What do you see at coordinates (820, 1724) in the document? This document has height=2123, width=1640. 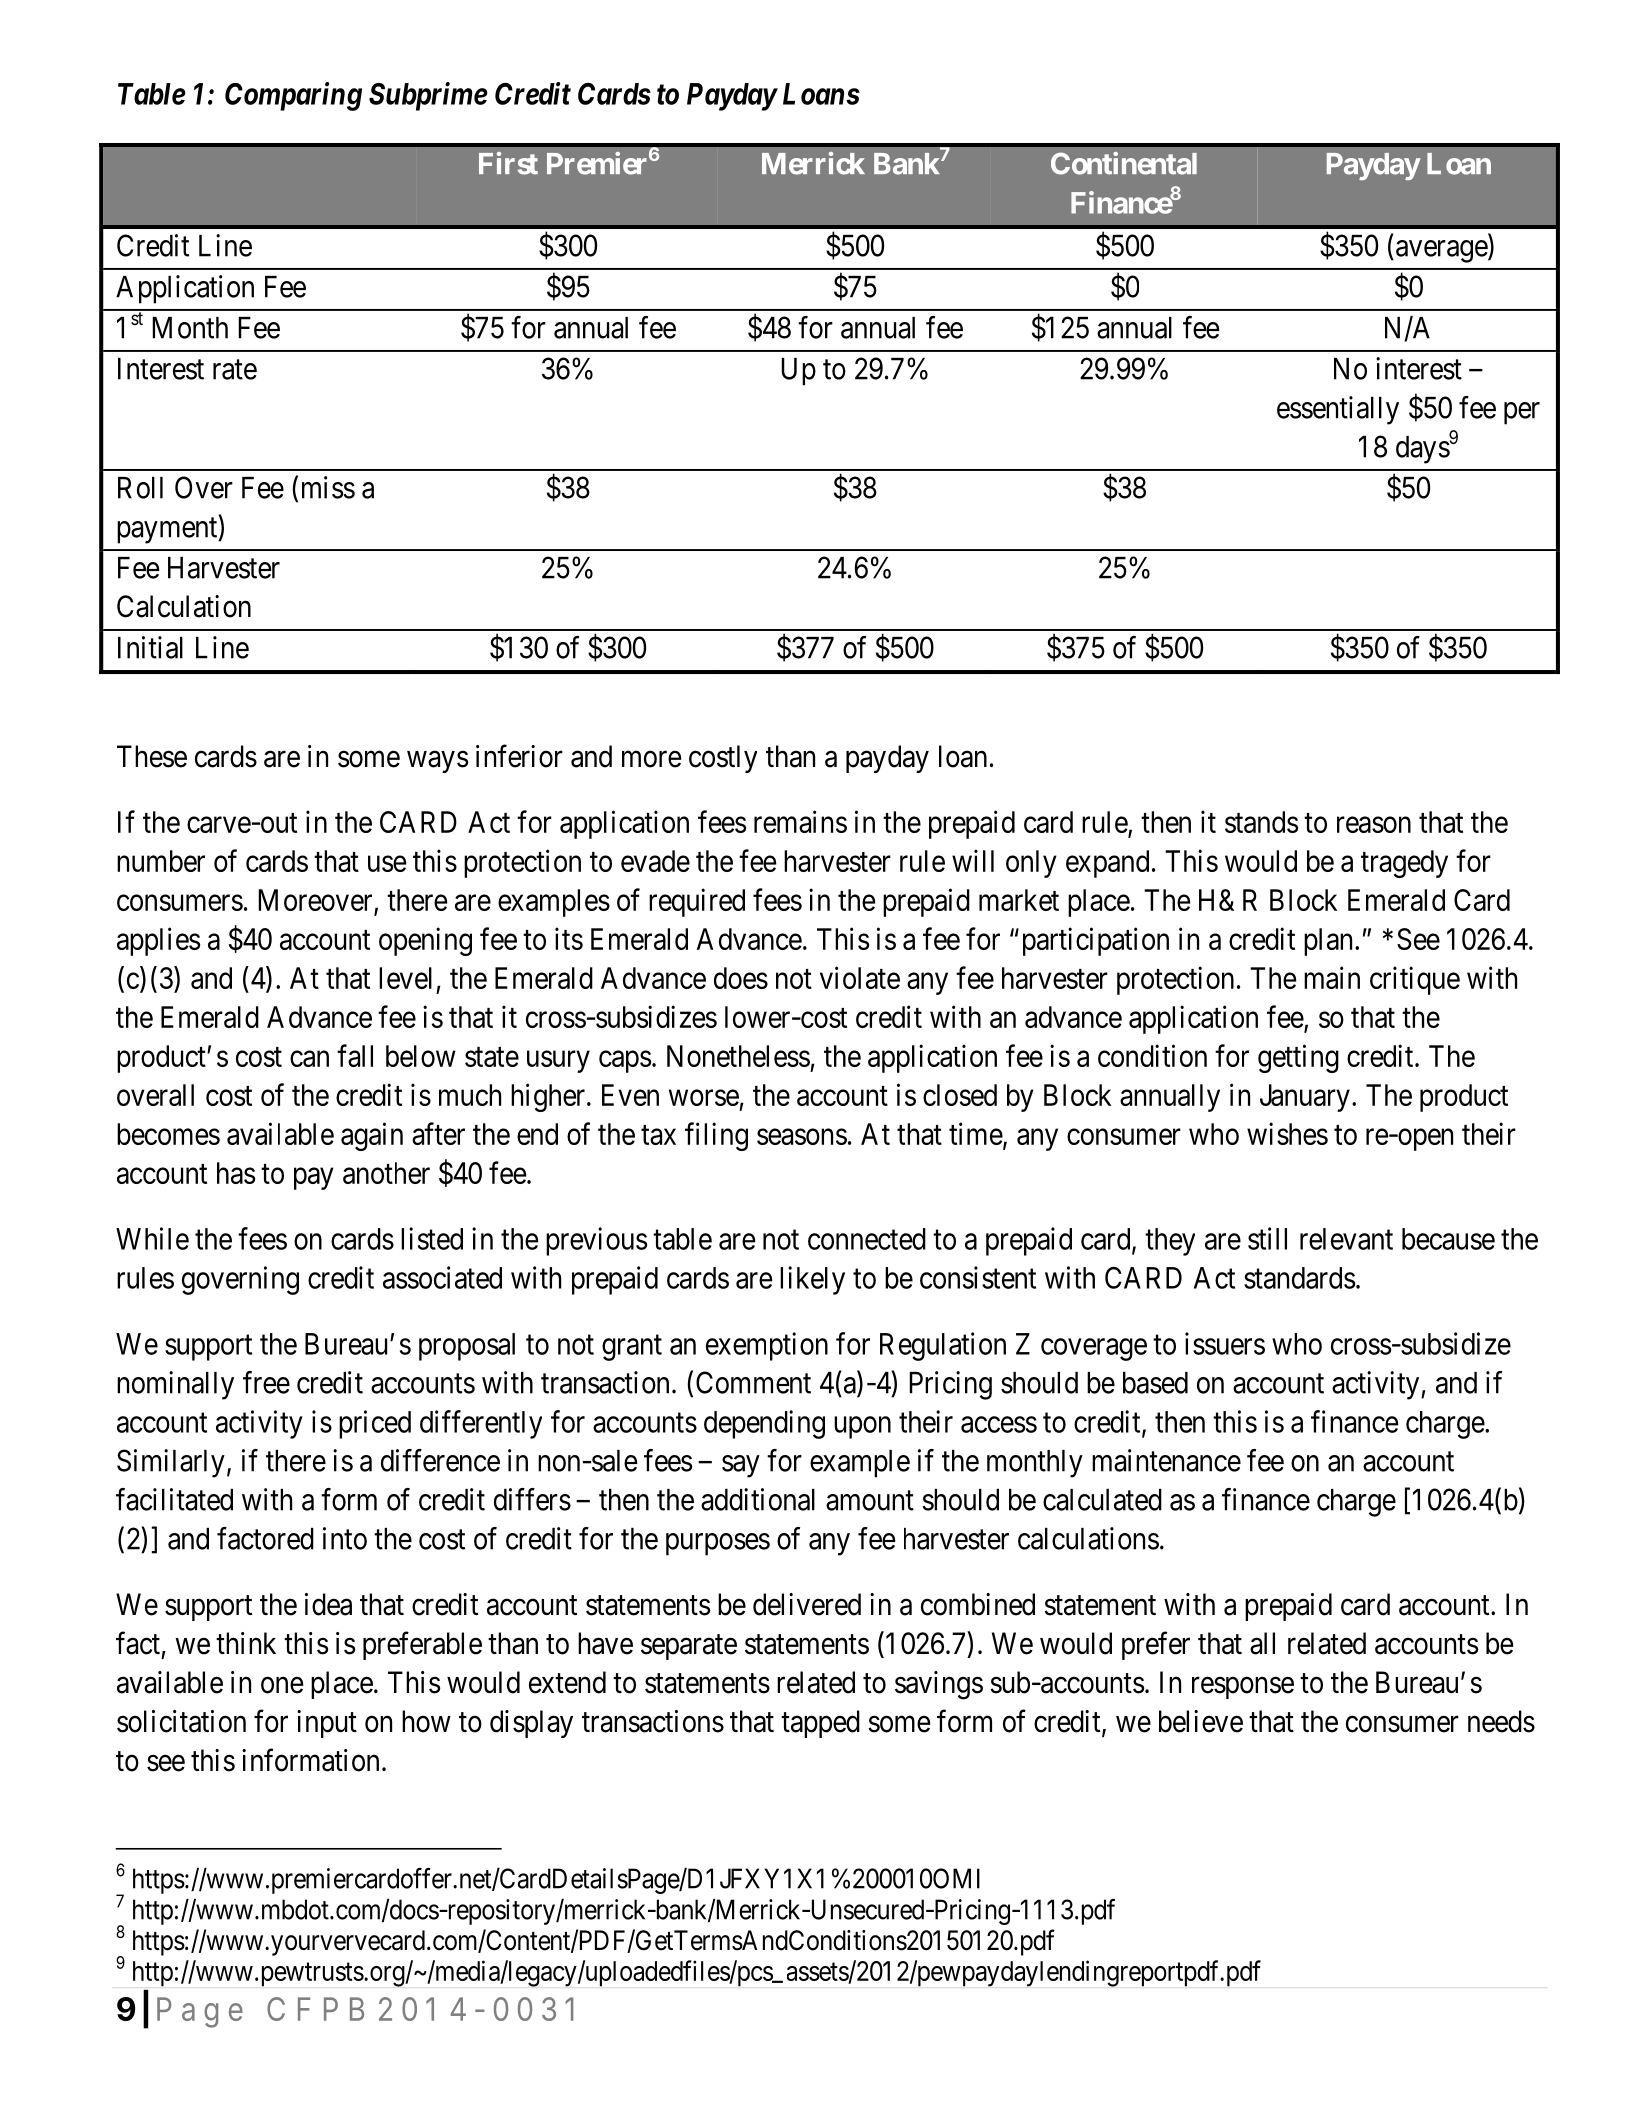 I see `tapped` at bounding box center [820, 1724].
